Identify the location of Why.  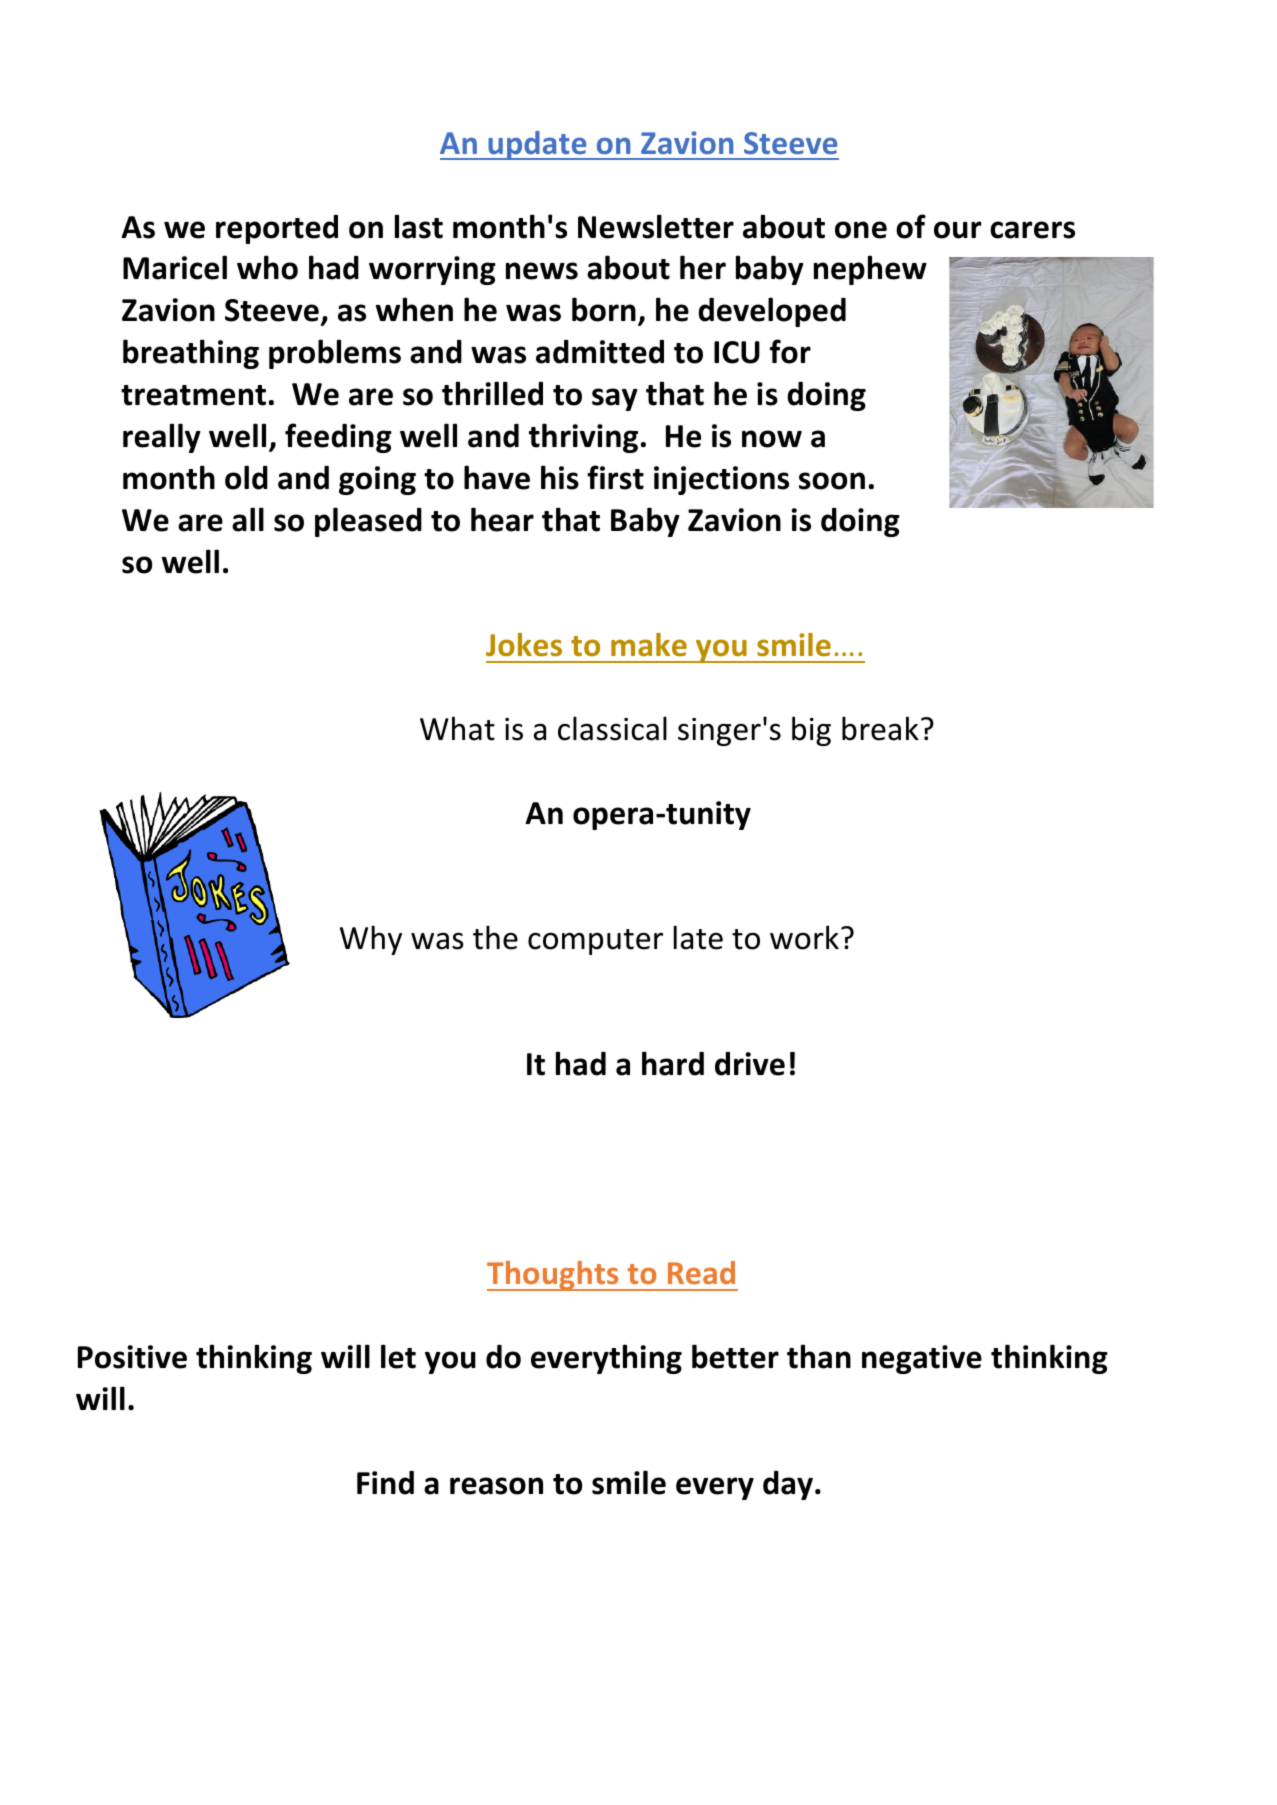
(371, 940).
